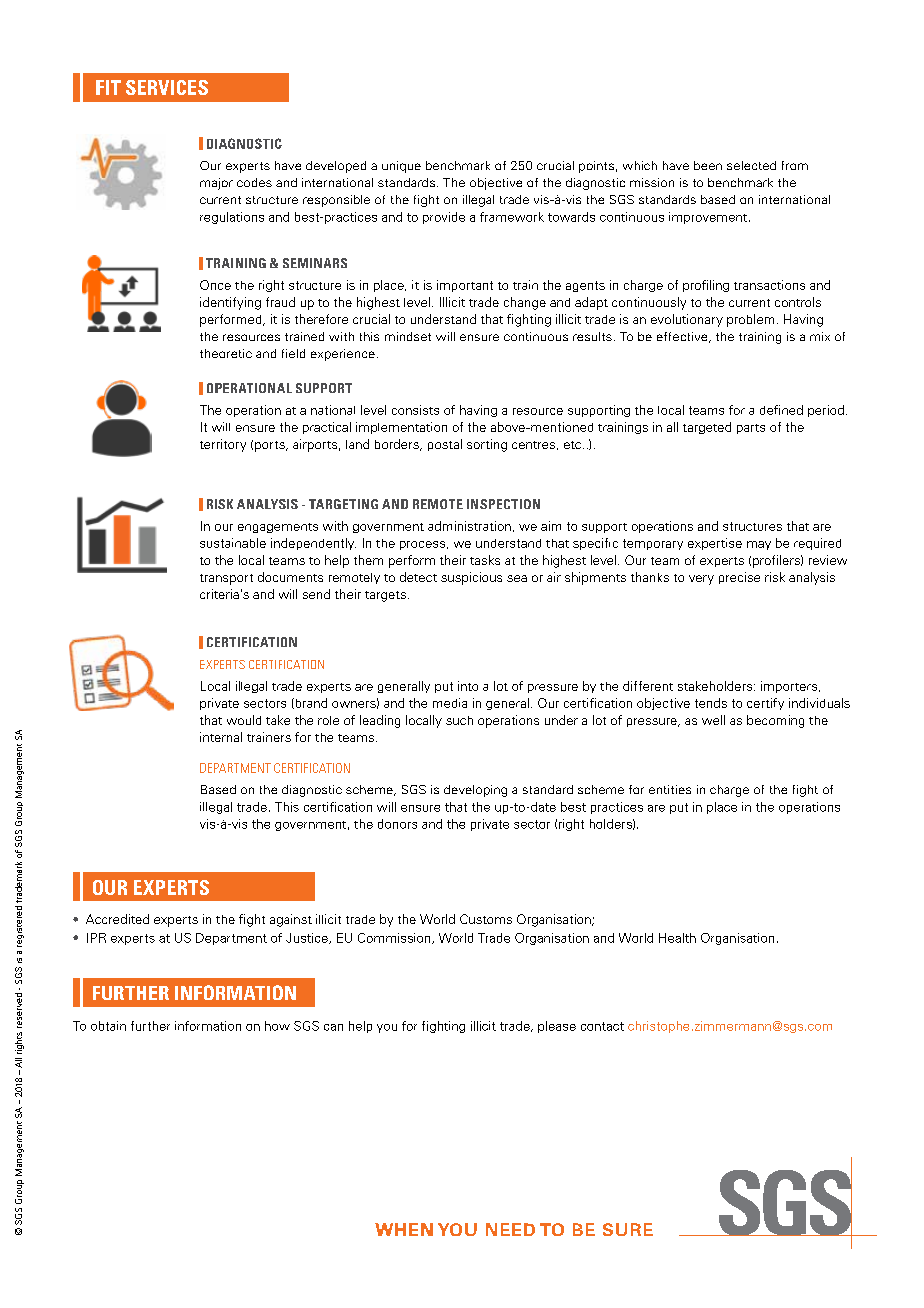  Describe the element at coordinates (468, 686) in the screenshot. I see `into` at that location.
